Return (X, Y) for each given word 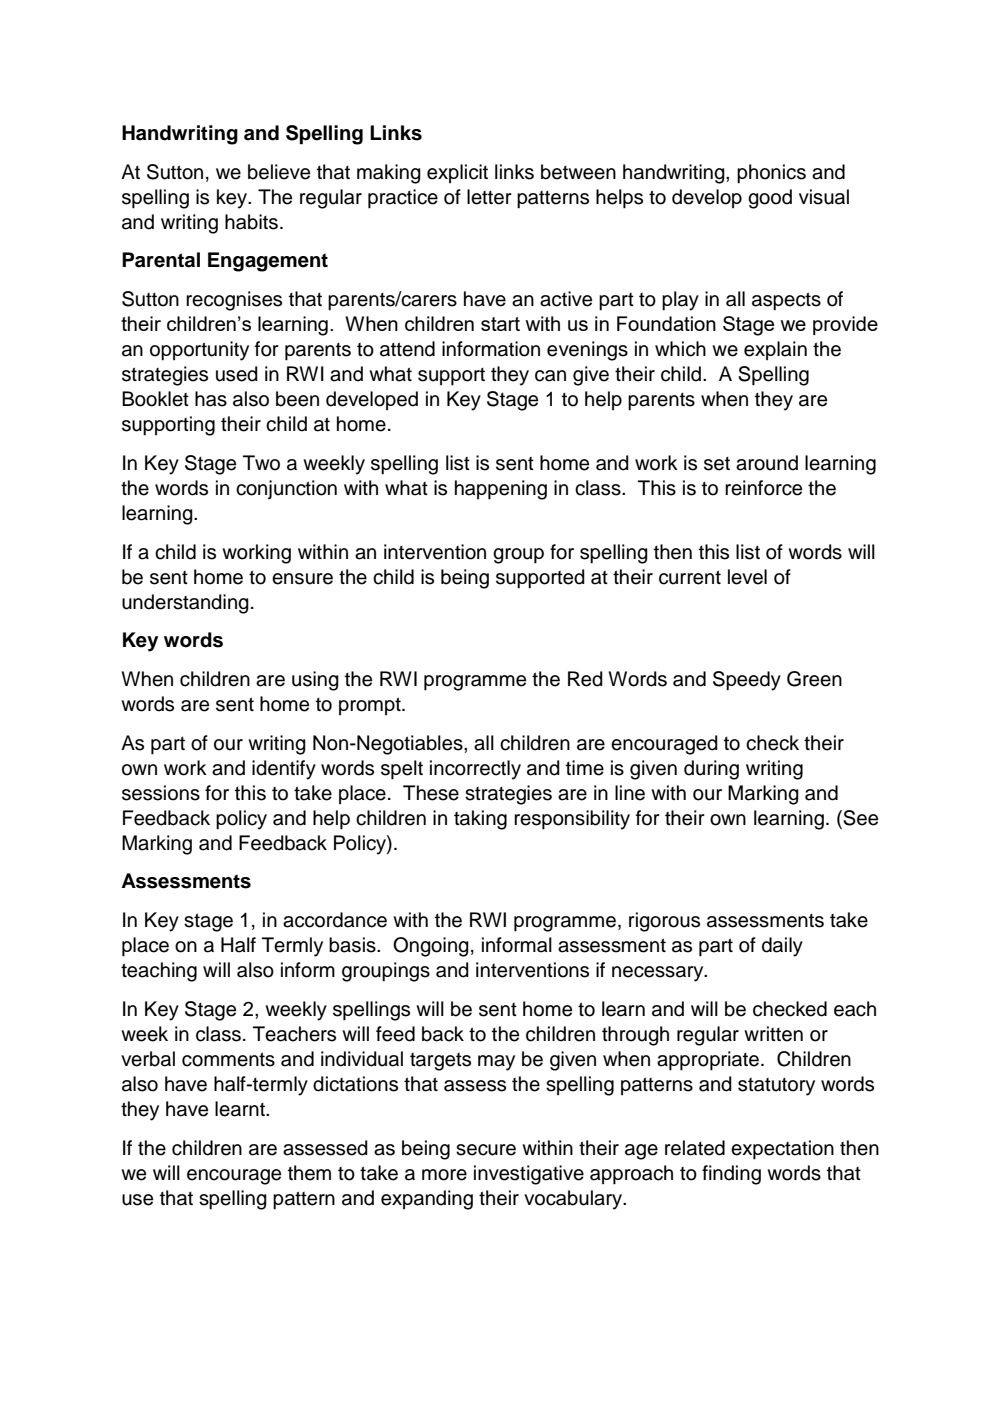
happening (501, 490)
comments (228, 1059)
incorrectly (475, 770)
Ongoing (431, 947)
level (747, 577)
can (550, 376)
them (309, 1173)
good (770, 199)
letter (489, 197)
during (711, 770)
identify (284, 770)
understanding (185, 604)
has (211, 399)
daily (782, 947)
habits (251, 222)
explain (775, 350)
